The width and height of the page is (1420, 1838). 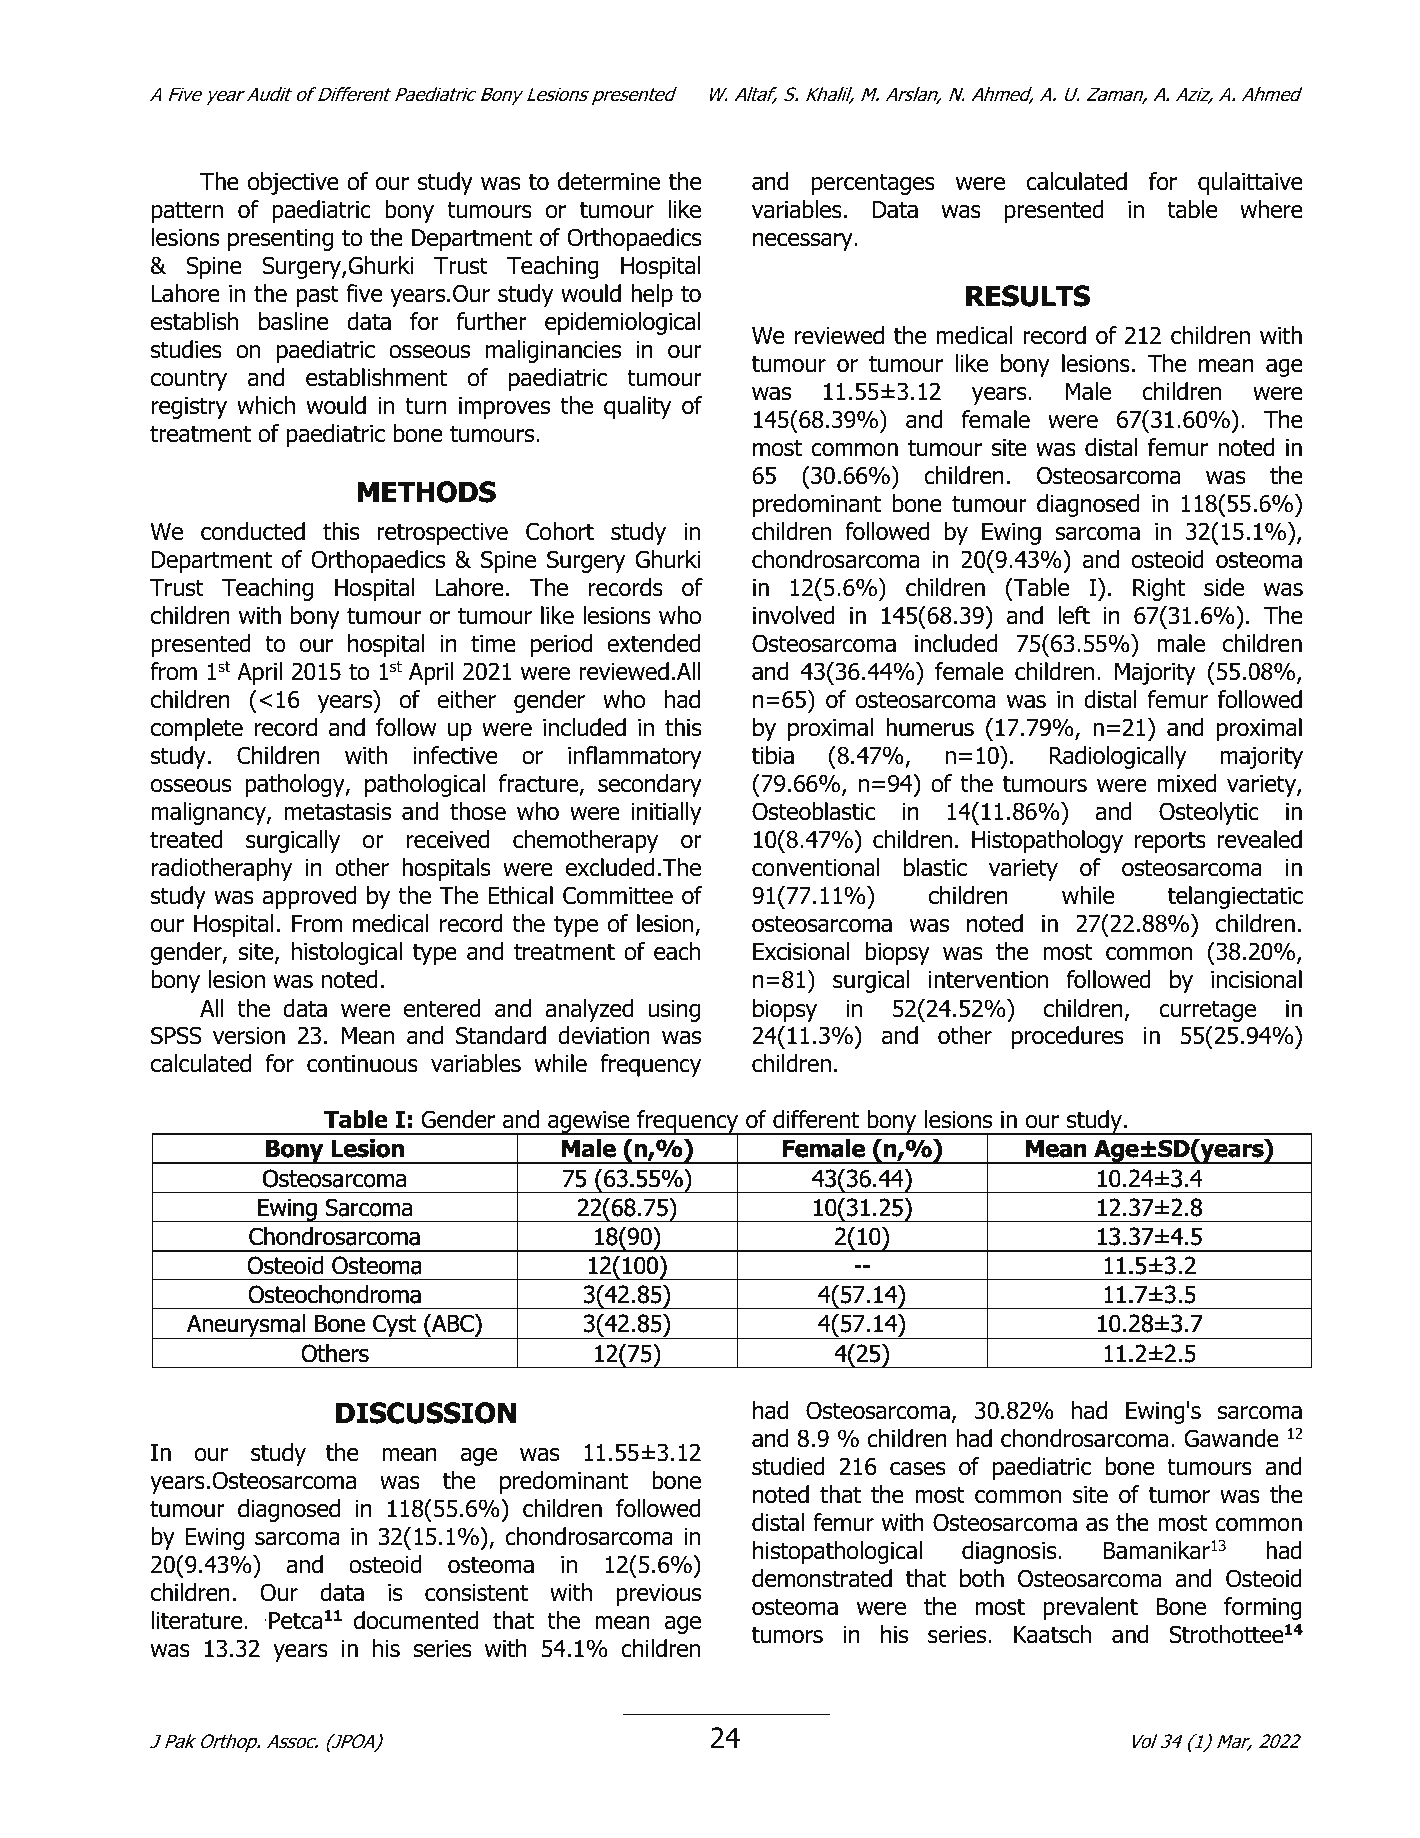 I want to click on presenting, so click(x=280, y=240).
